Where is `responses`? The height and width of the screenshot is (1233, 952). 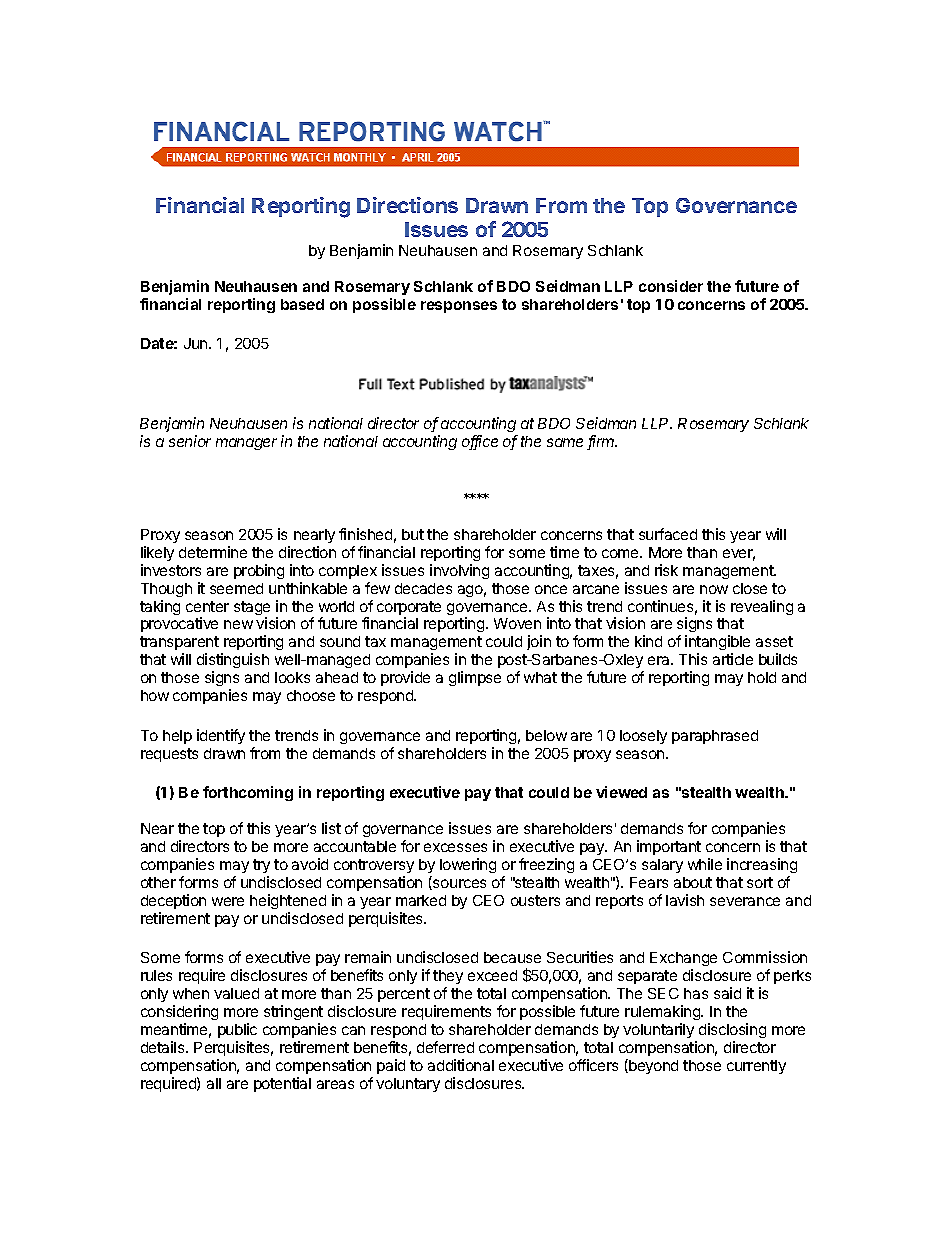 responses is located at coordinates (459, 307).
